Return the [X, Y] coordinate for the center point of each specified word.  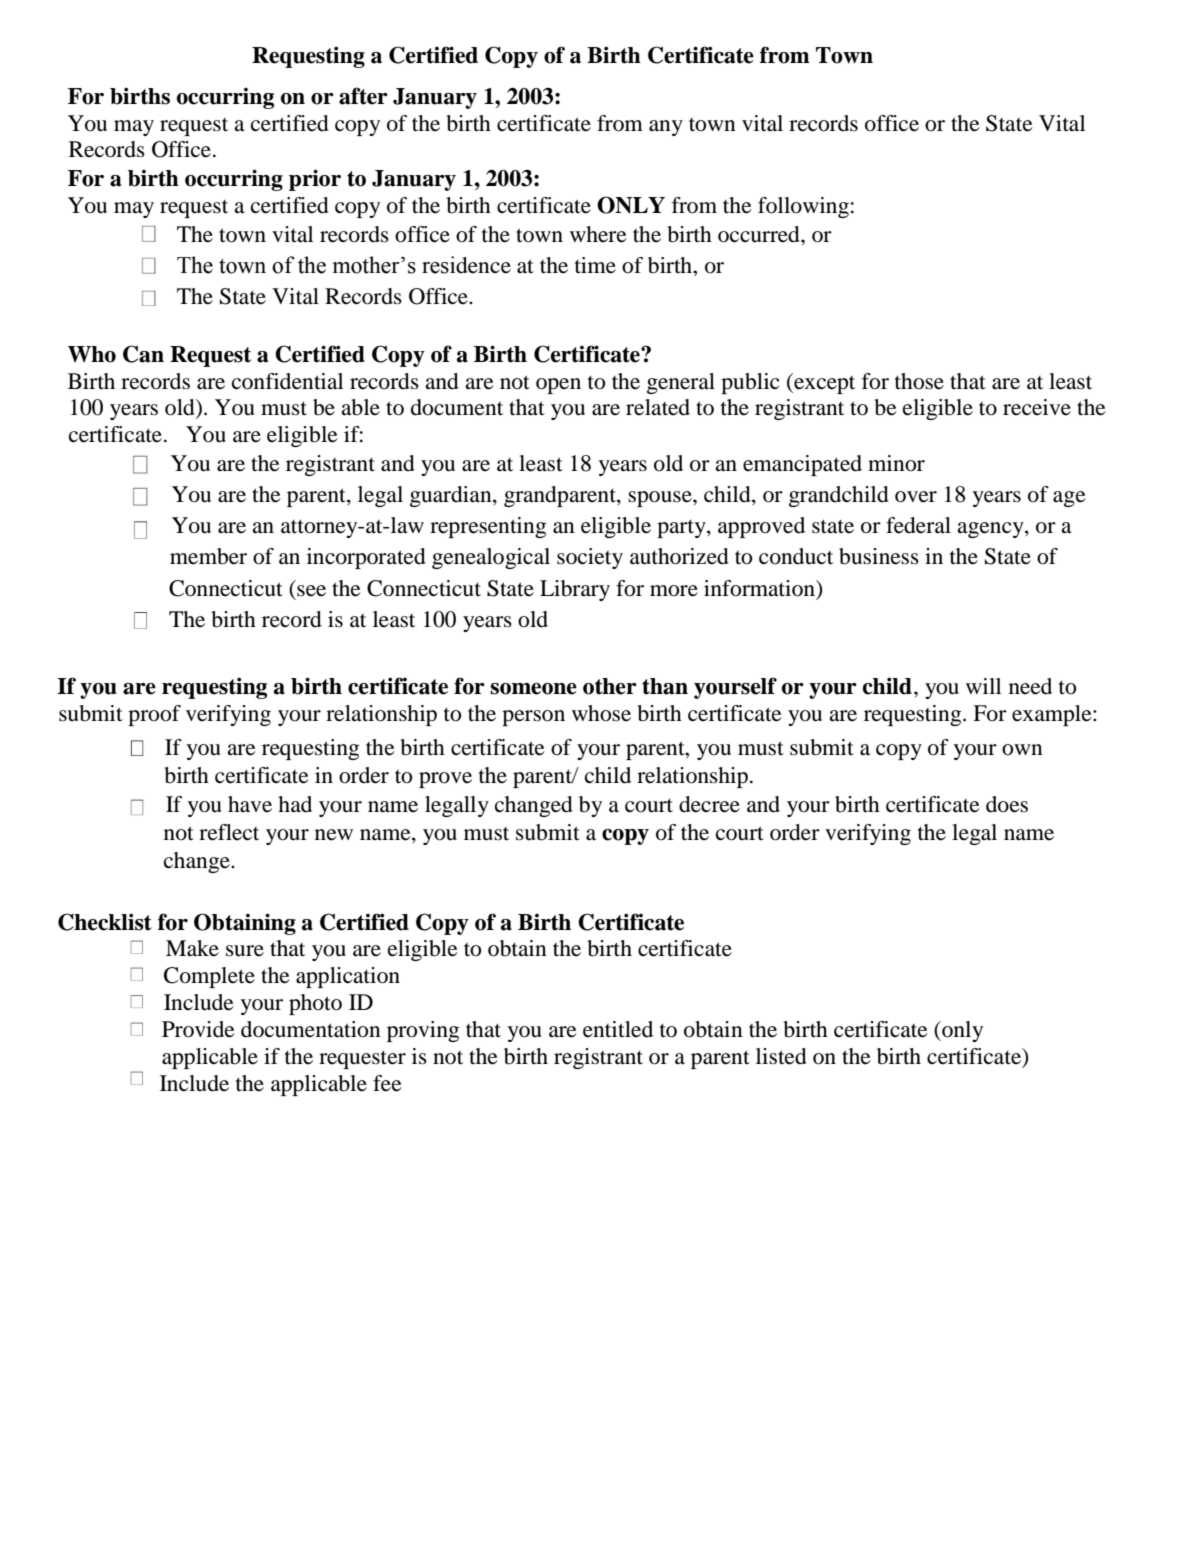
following [803, 207]
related [658, 407]
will [983, 686]
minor [896, 463]
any [666, 128]
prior [315, 180]
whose [601, 713]
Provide [198, 1029]
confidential [287, 381]
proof [154, 715]
